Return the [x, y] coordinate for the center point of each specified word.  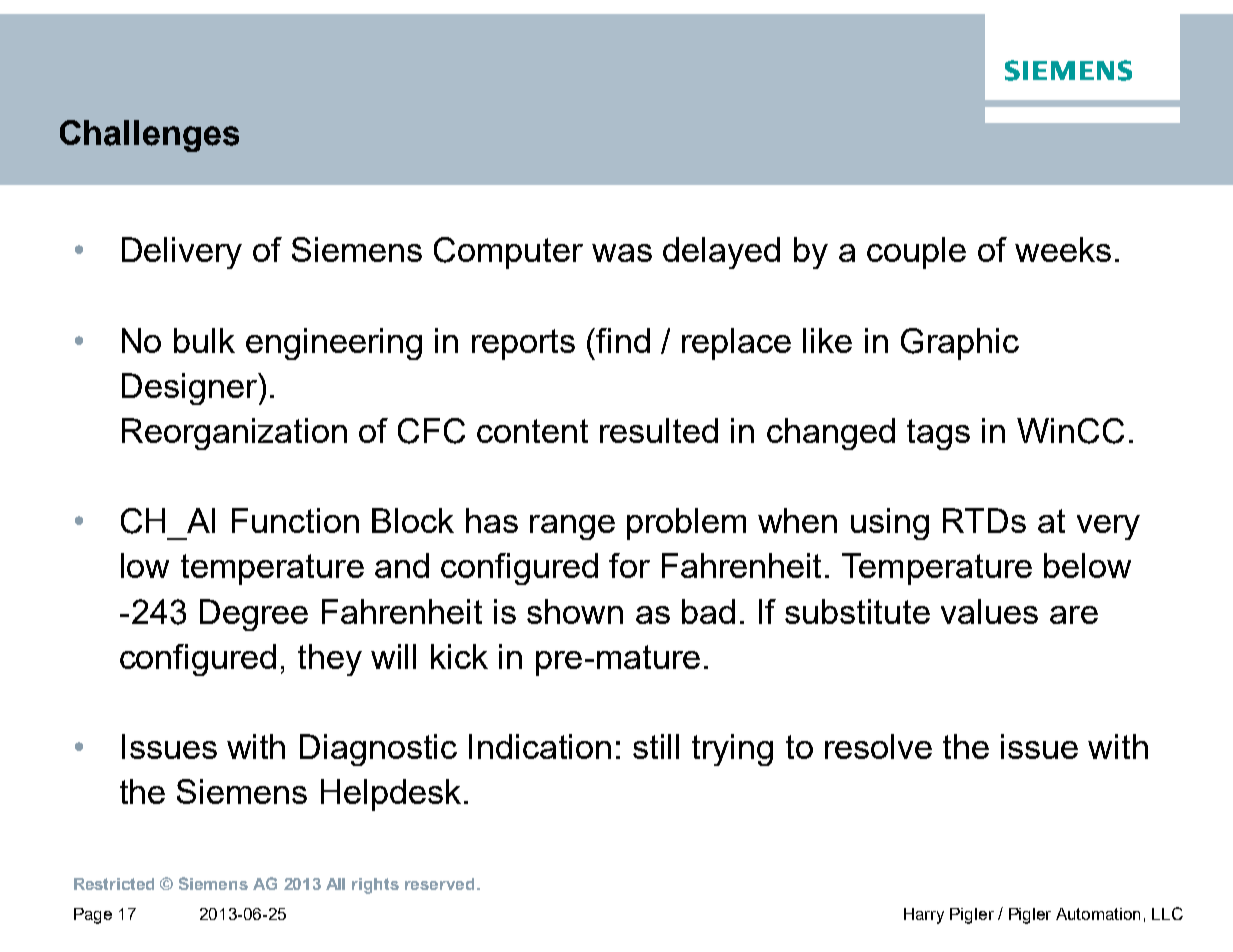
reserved [439, 884]
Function [295, 520]
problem [686, 524]
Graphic [960, 344]
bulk [204, 340]
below [1087, 565]
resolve [878, 746]
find [623, 340]
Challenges [149, 136]
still [656, 746]
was [622, 253]
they [330, 660]
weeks [1063, 249]
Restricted [114, 884]
